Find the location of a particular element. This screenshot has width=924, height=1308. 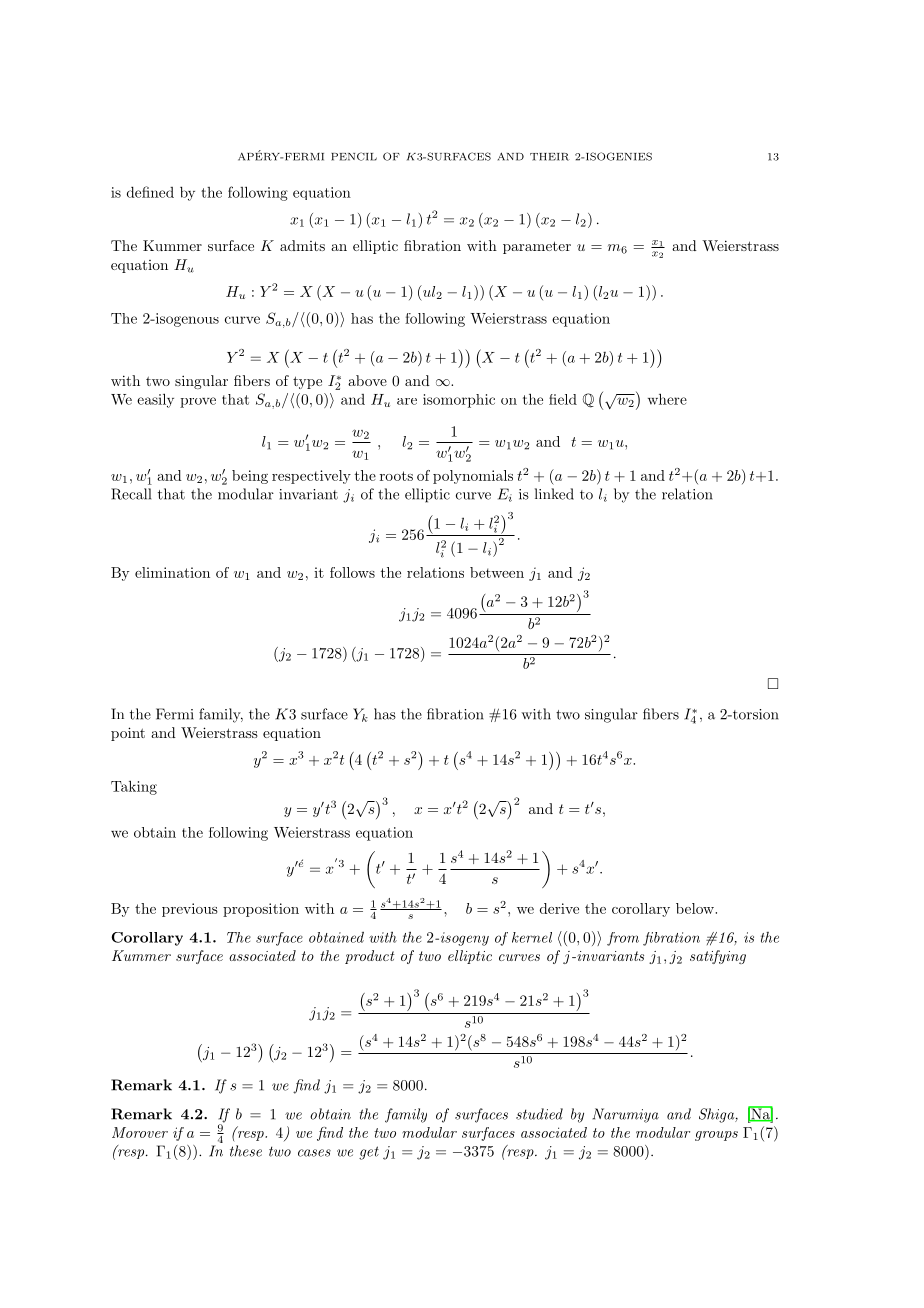

groups is located at coordinates (716, 1136).
